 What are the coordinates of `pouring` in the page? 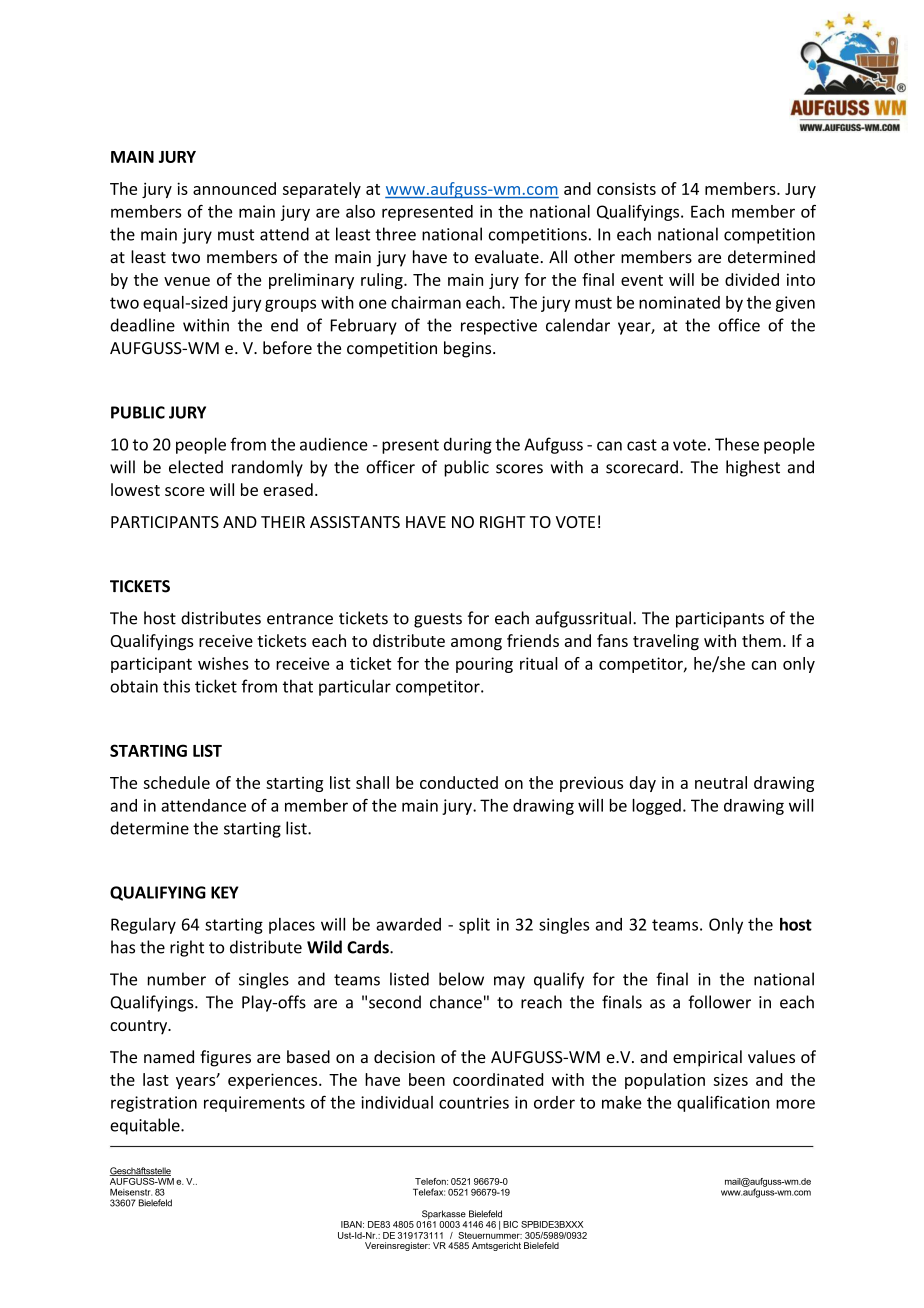 It's located at (484, 665).
